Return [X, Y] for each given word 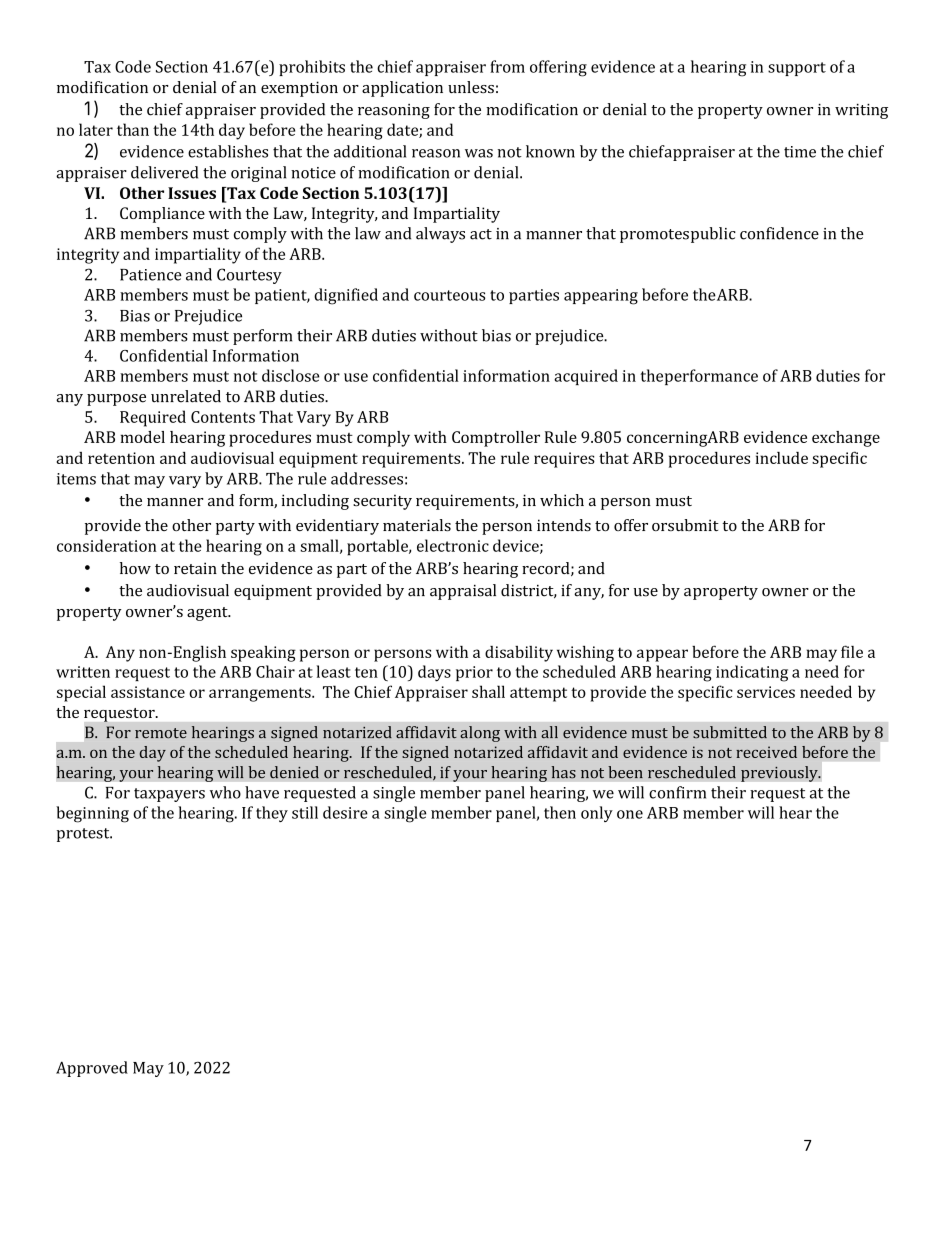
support [797, 69]
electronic [453, 545]
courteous [449, 295]
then [560, 812]
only [597, 814]
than [133, 129]
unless [471, 87]
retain [195, 568]
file [852, 651]
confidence [779, 233]
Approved [92, 1069]
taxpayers [169, 795]
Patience [151, 275]
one [630, 814]
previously [780, 774]
